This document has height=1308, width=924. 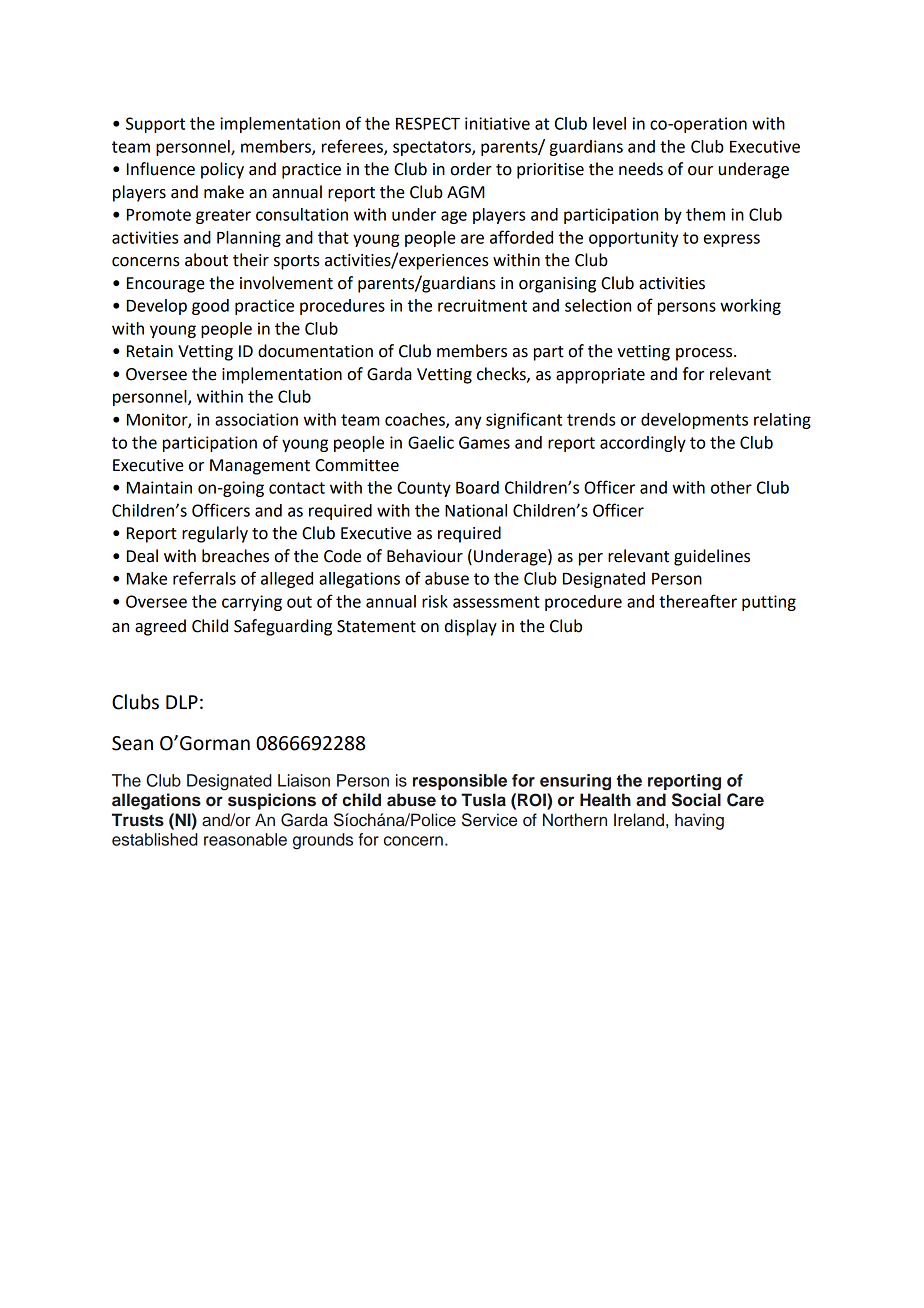 I want to click on reasonable, so click(x=245, y=839).
